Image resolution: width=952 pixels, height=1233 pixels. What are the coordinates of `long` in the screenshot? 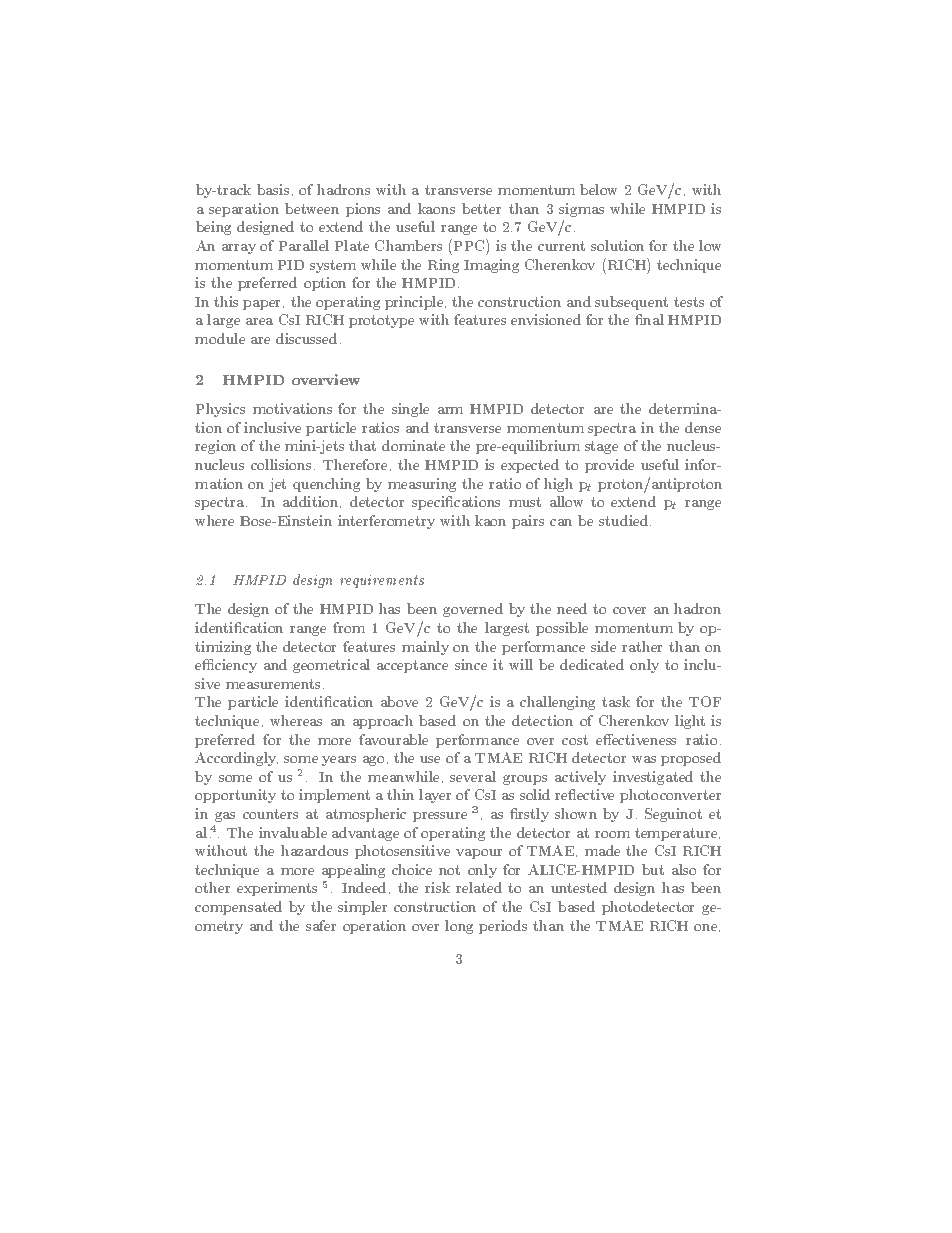 It's located at (459, 927).
